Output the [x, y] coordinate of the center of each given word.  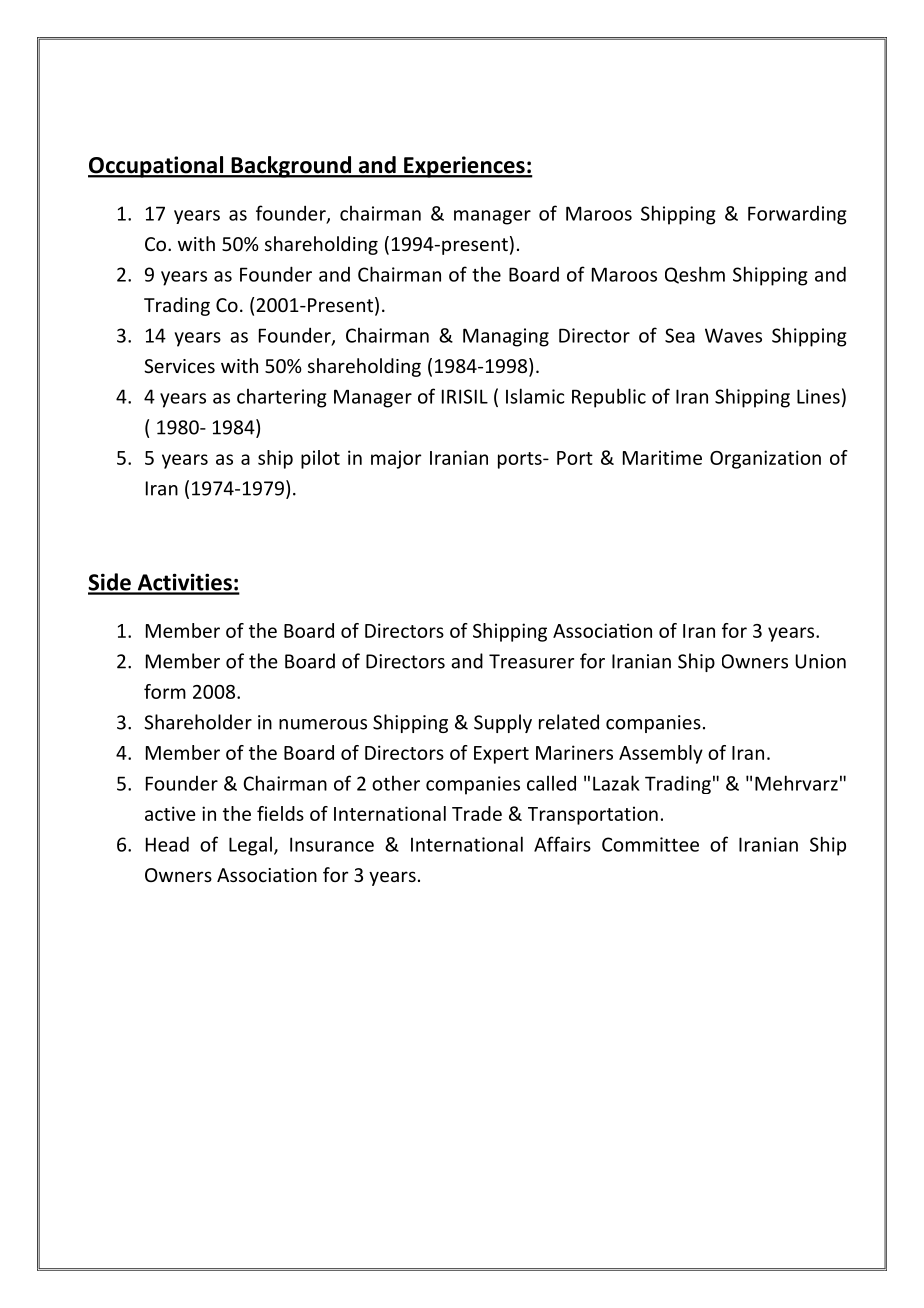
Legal [250, 846]
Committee [650, 844]
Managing [506, 337]
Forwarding [797, 215]
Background [291, 167]
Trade [477, 813]
